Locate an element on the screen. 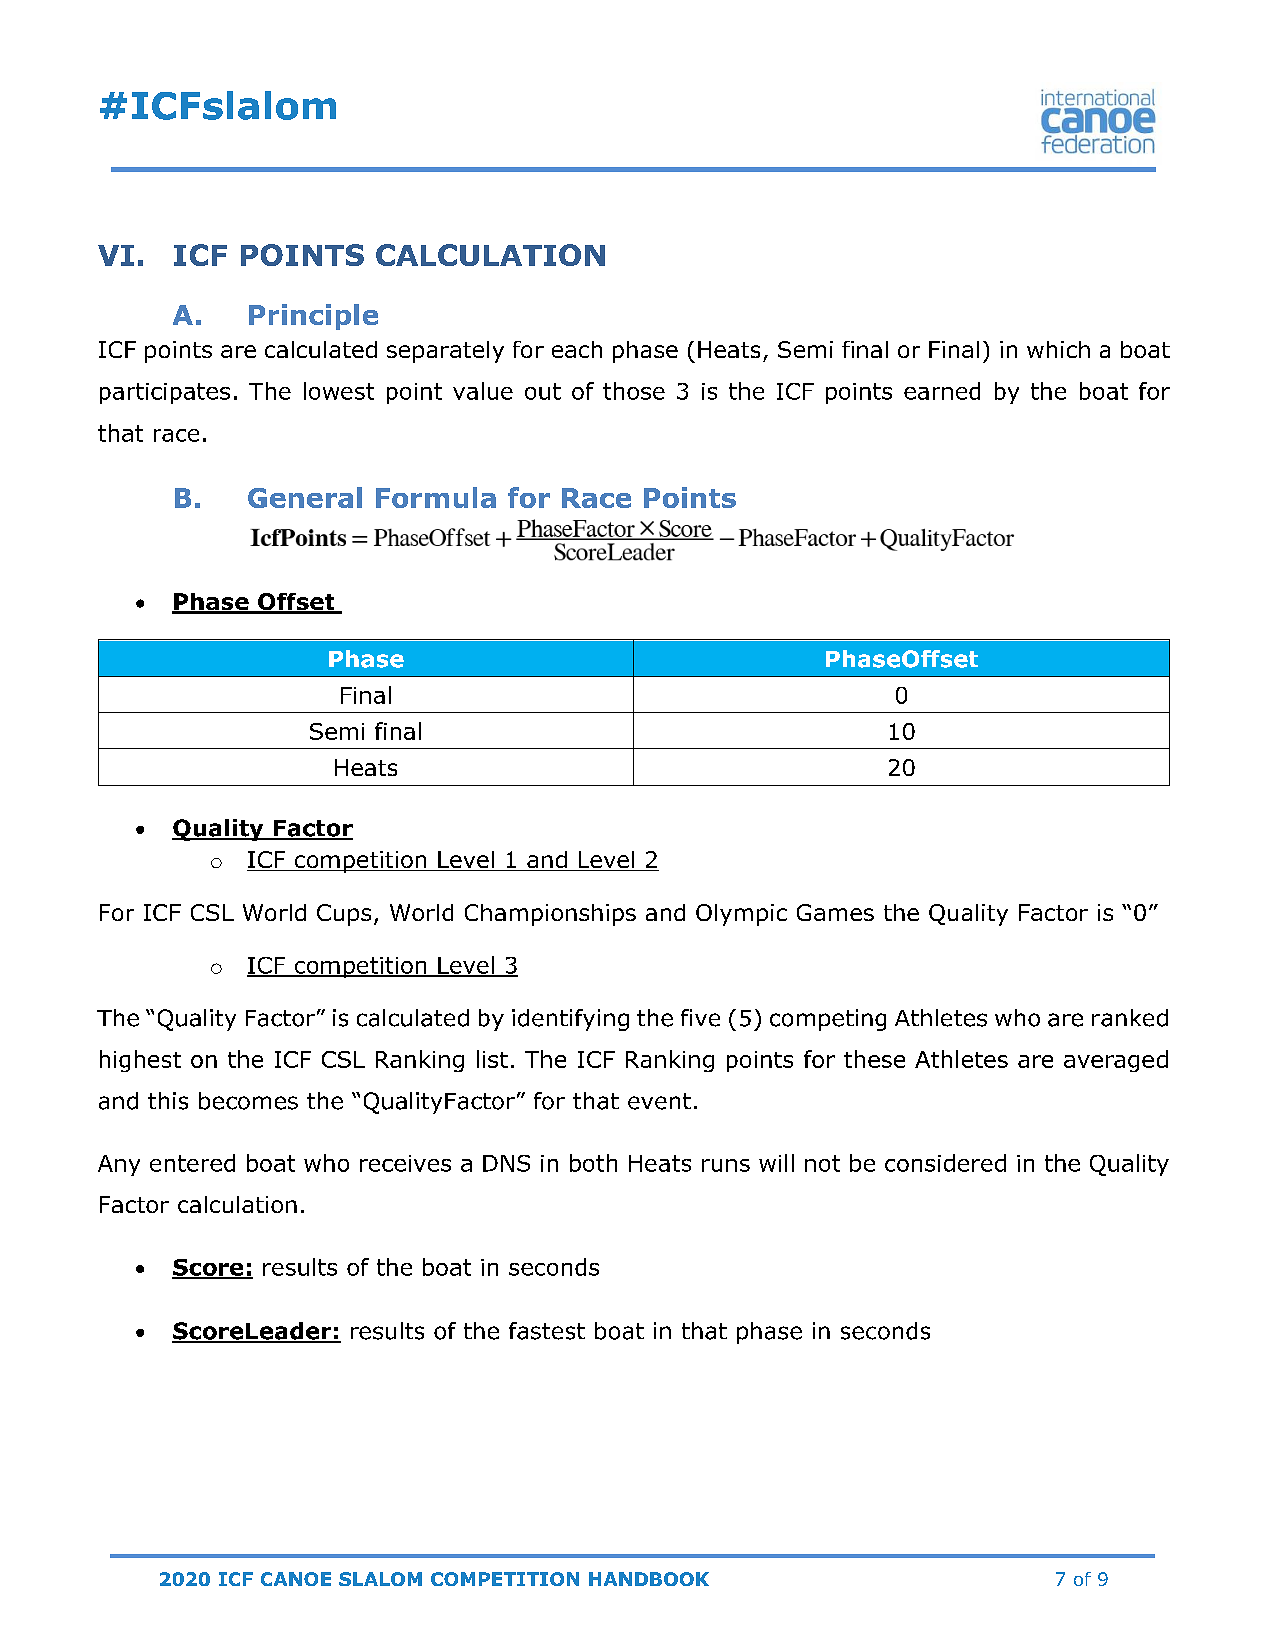 The width and height of the screenshot is (1269, 1642). each is located at coordinates (577, 349).
